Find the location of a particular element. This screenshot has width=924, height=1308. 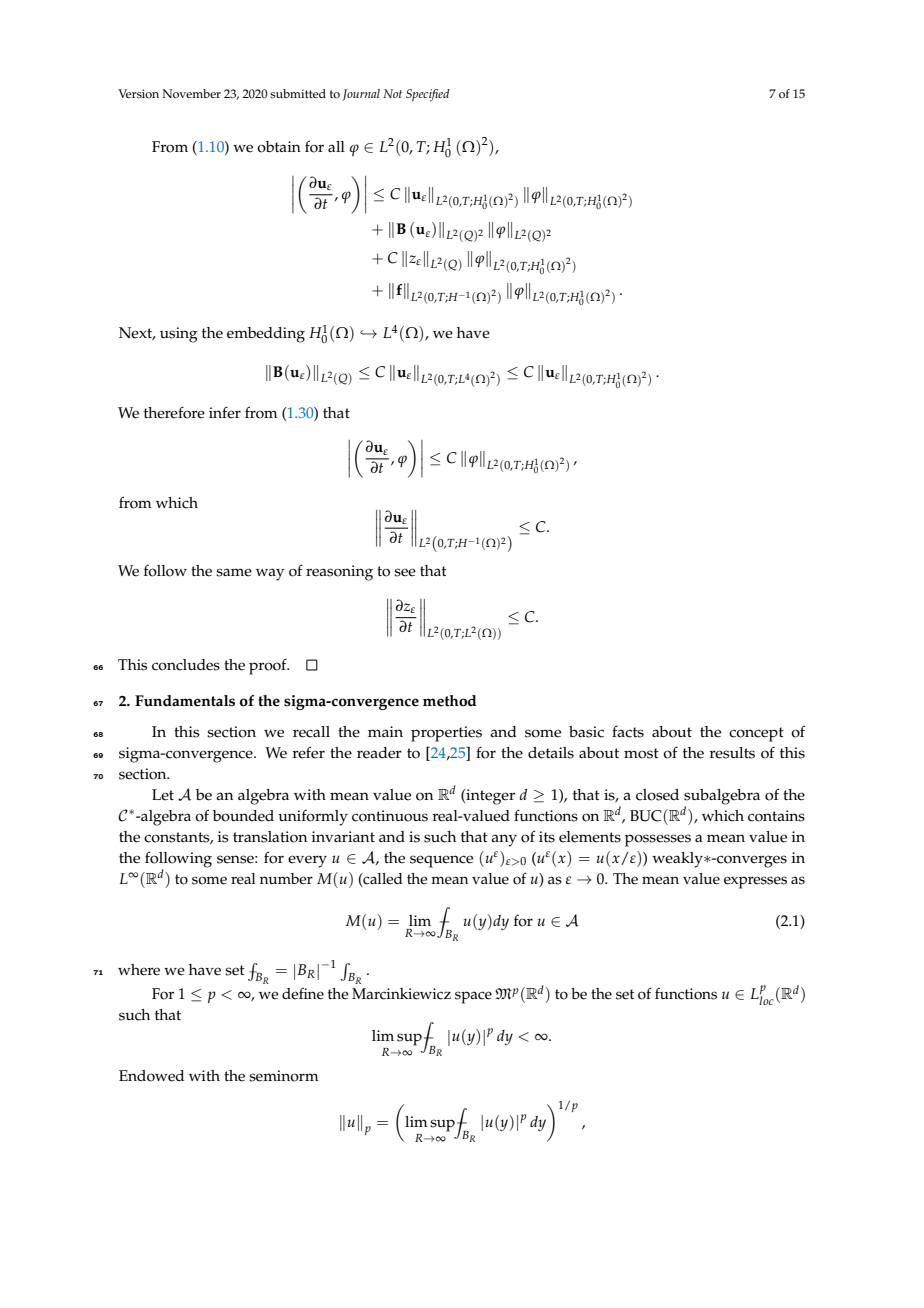

see is located at coordinates (405, 572).
